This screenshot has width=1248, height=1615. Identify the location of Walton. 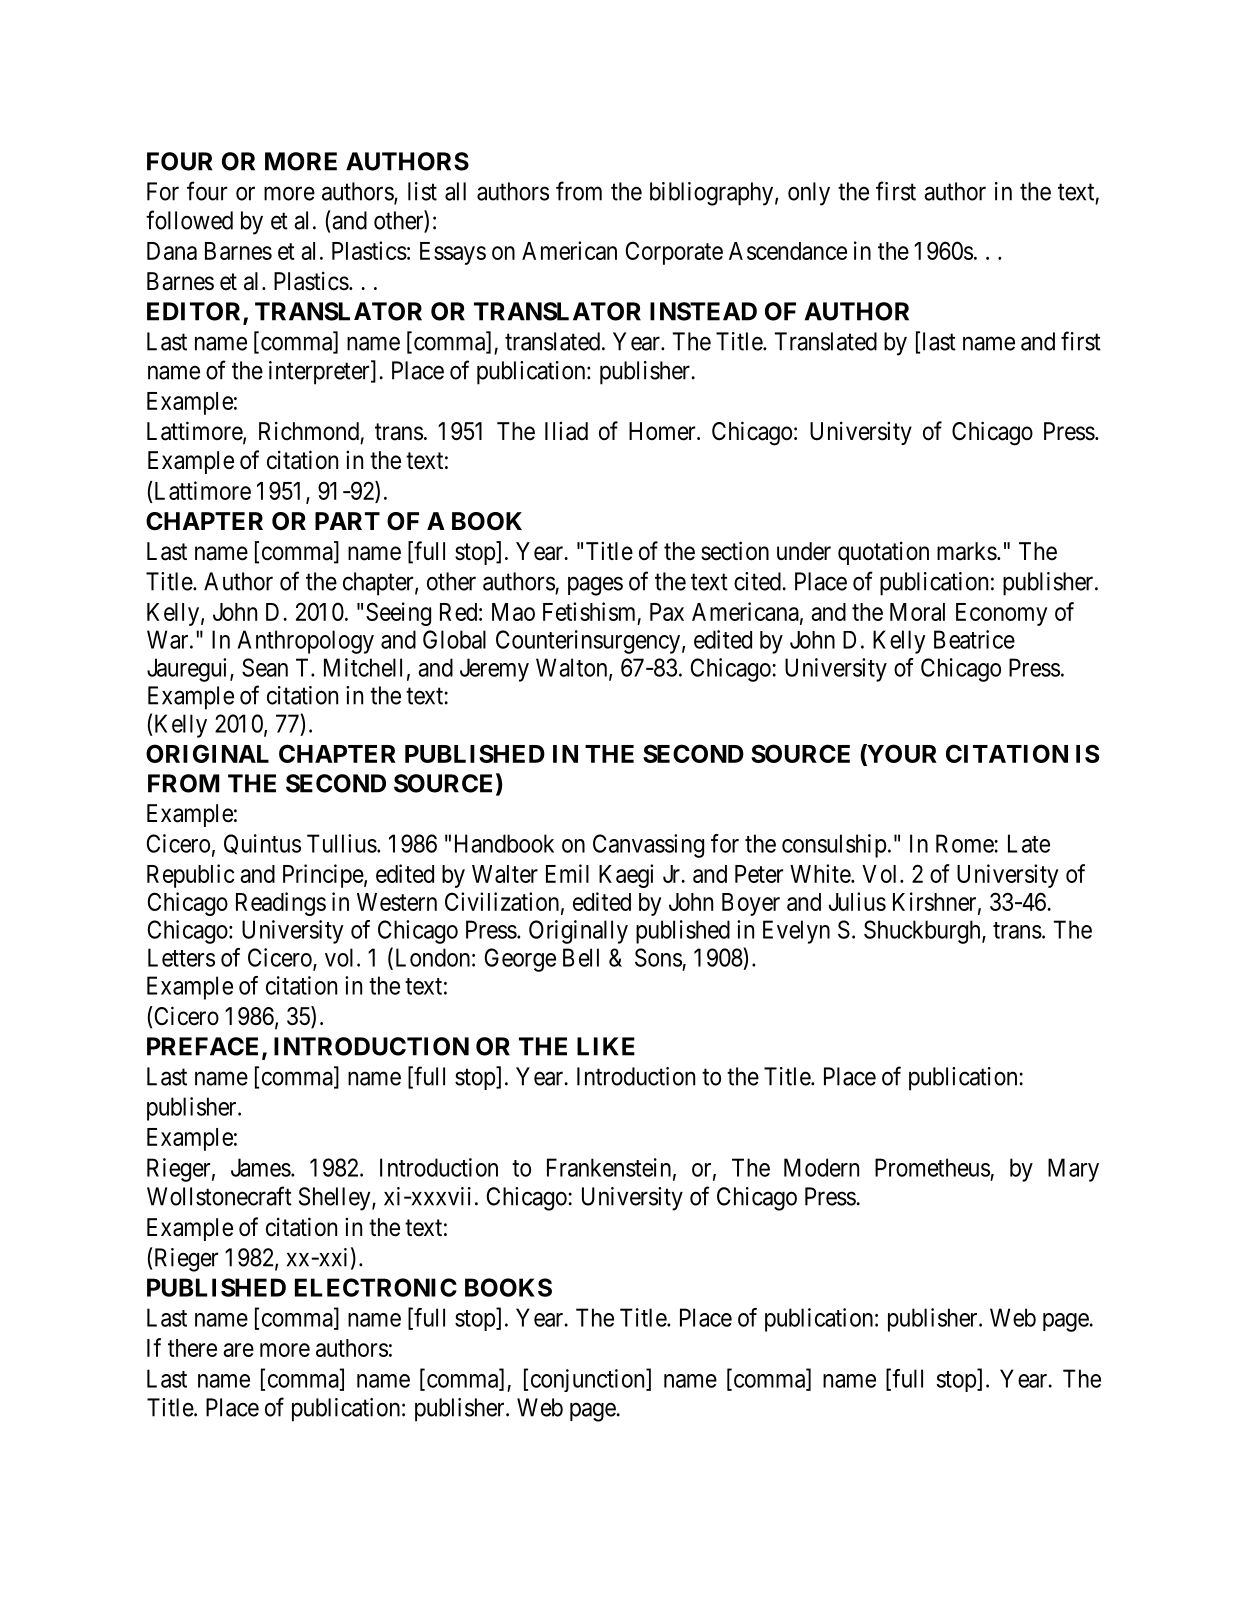
(573, 668).
